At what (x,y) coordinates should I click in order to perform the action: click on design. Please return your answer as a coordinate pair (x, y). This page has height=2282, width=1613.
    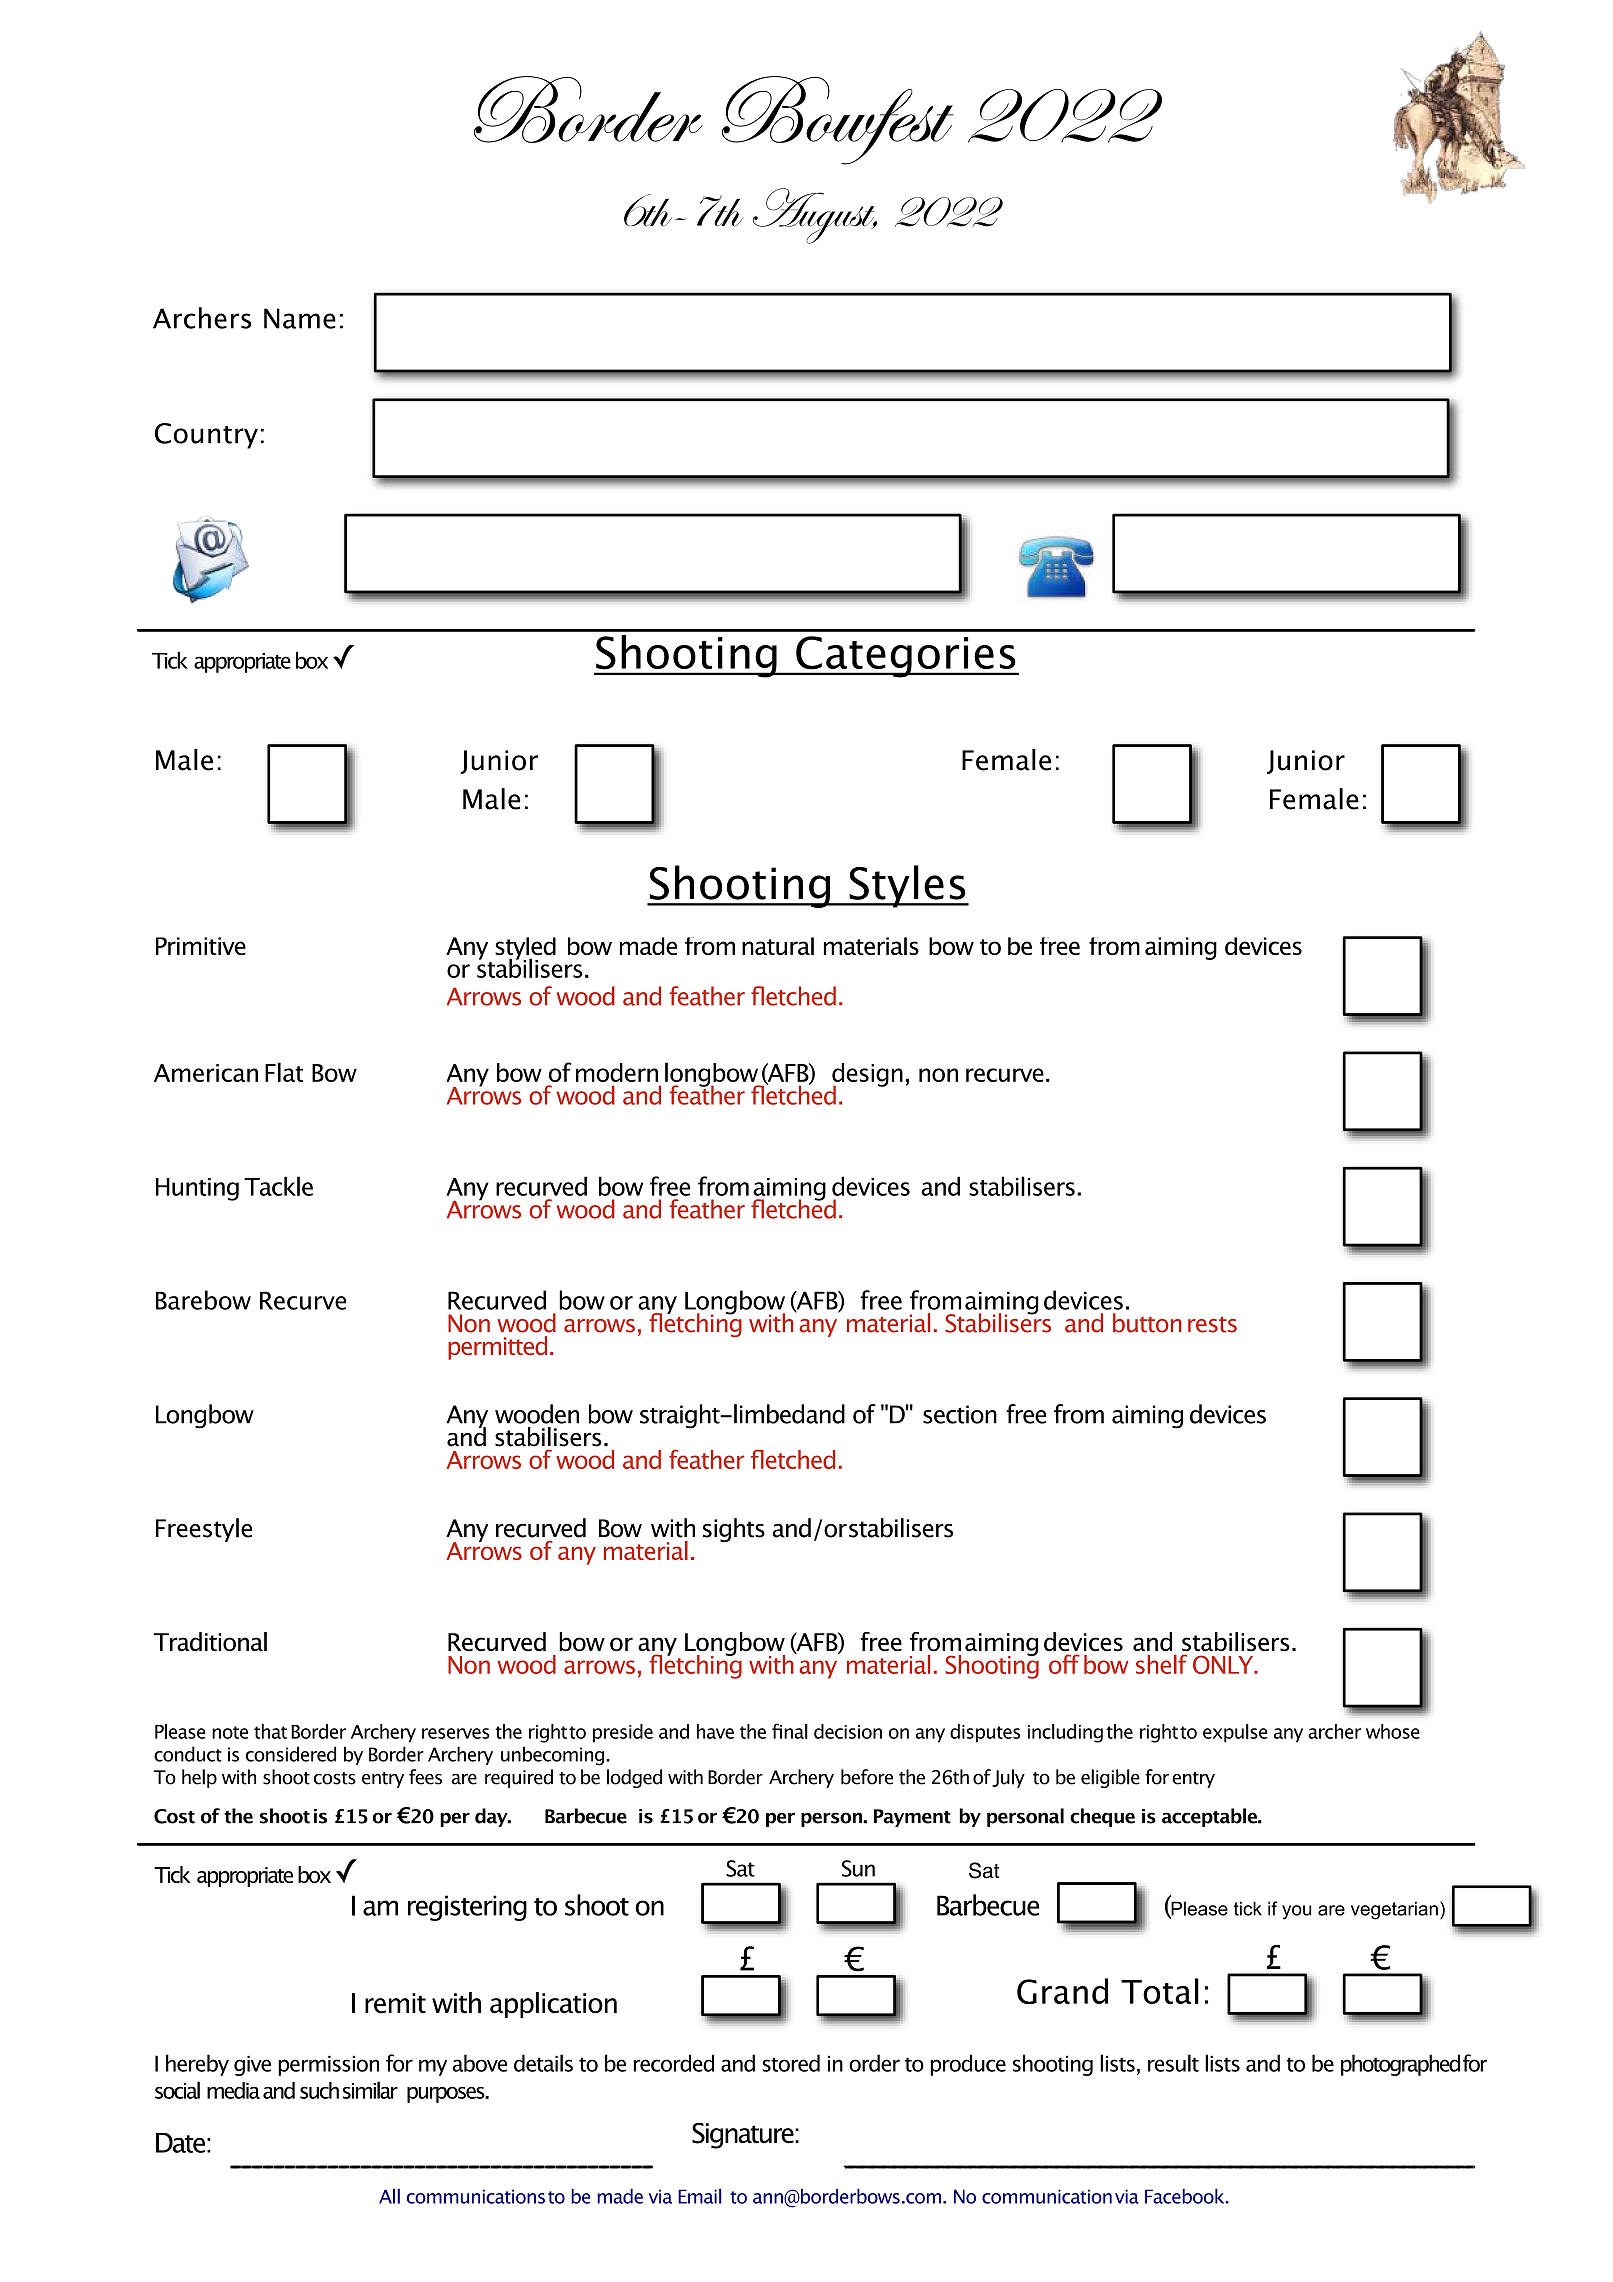
    Looking at the image, I should click on (867, 1076).
